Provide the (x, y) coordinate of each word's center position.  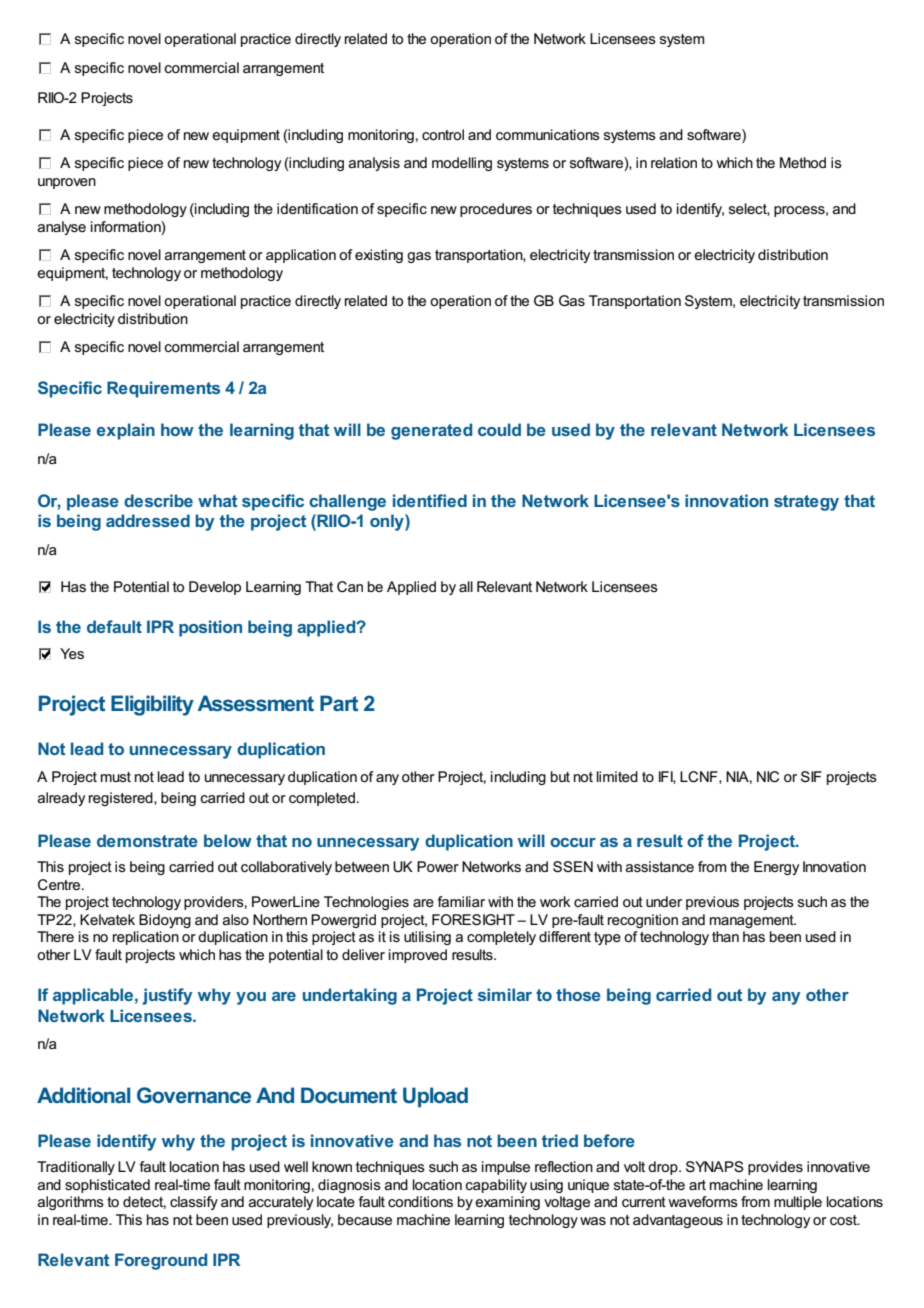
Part (339, 703)
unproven (67, 183)
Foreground (161, 1261)
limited (617, 776)
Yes (72, 653)
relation (674, 162)
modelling (462, 164)
